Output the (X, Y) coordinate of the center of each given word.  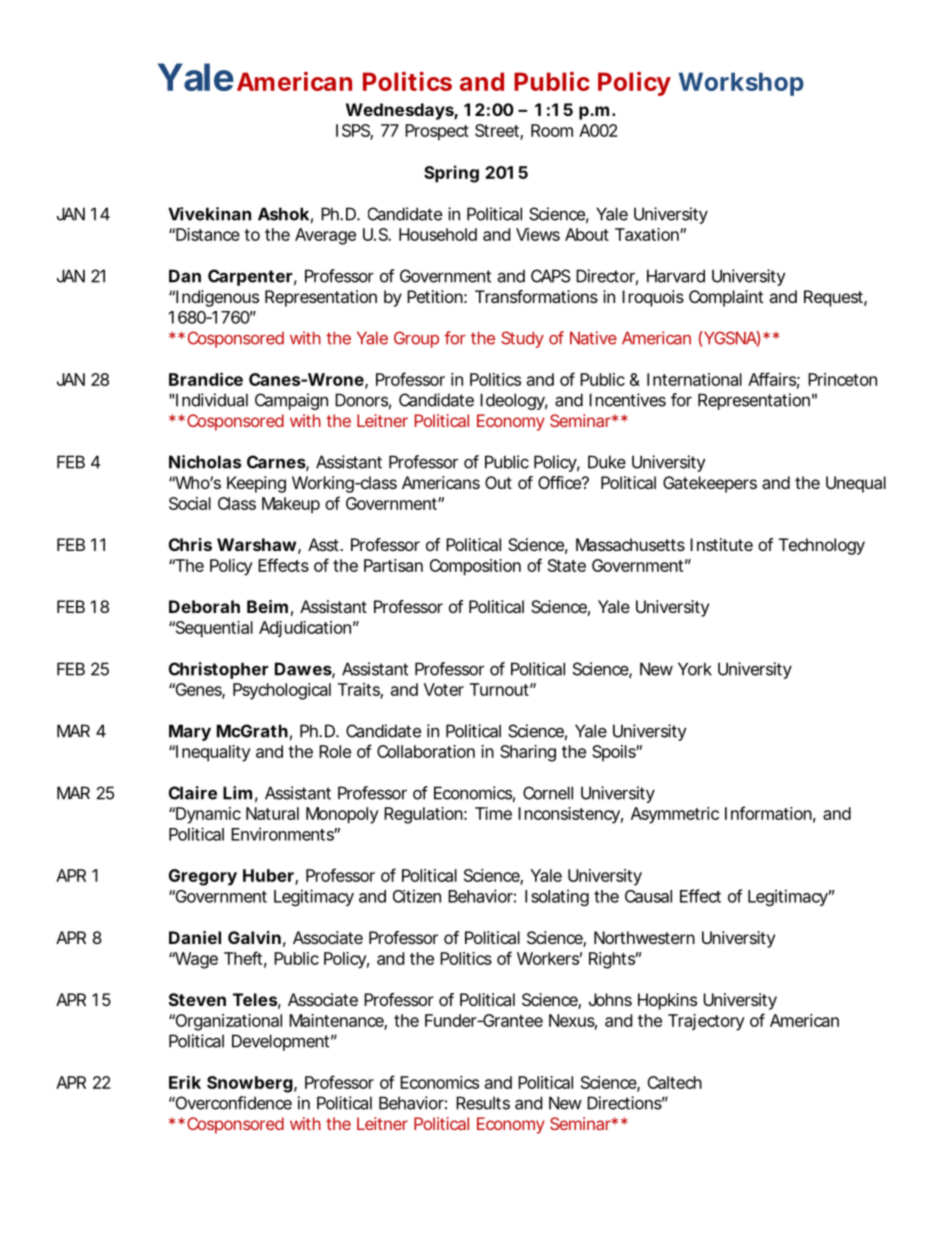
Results (483, 1103)
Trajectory (706, 1022)
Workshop (741, 84)
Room (552, 130)
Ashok (283, 214)
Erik (185, 1082)
